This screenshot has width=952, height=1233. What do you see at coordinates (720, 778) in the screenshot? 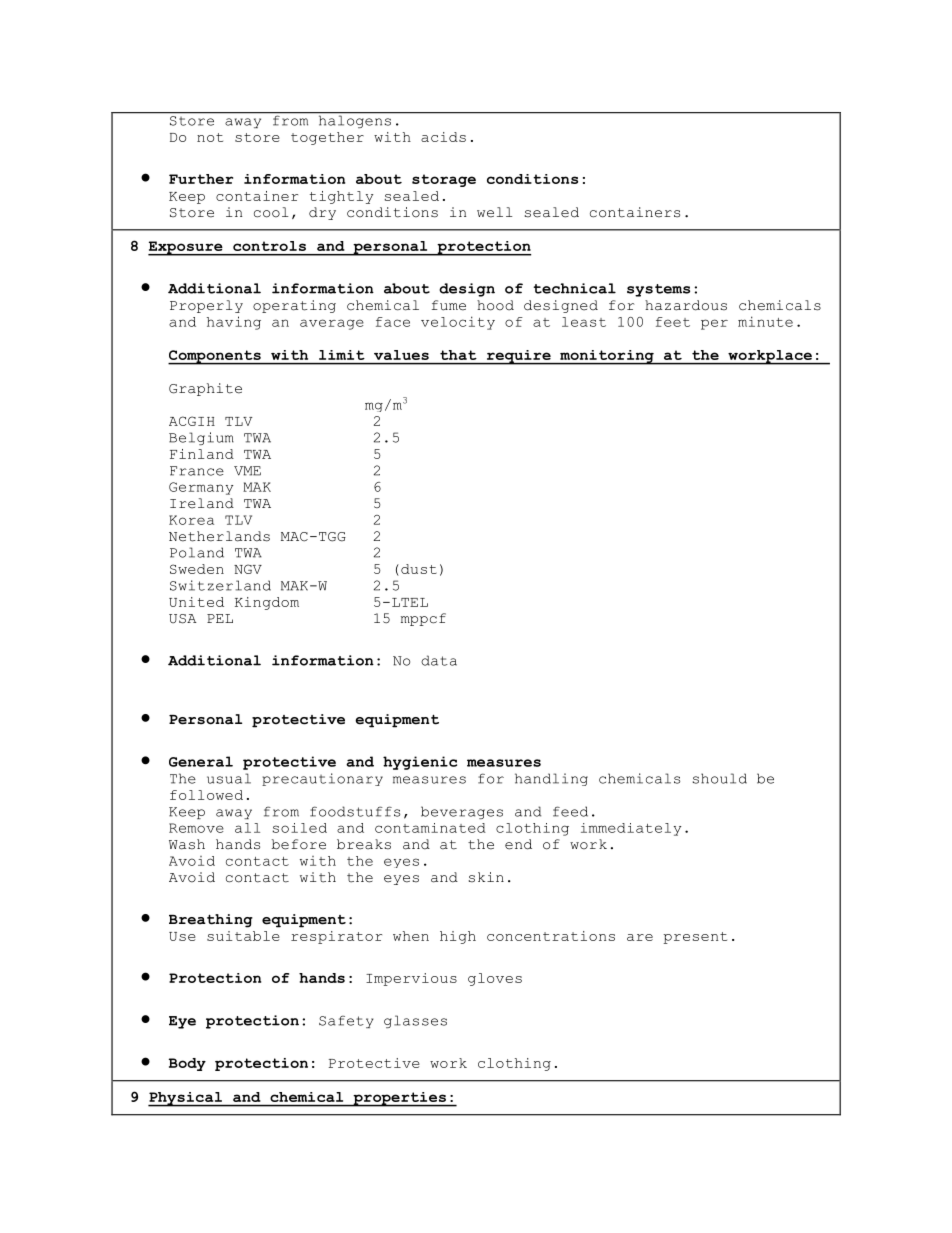
I see `should` at bounding box center [720, 778].
